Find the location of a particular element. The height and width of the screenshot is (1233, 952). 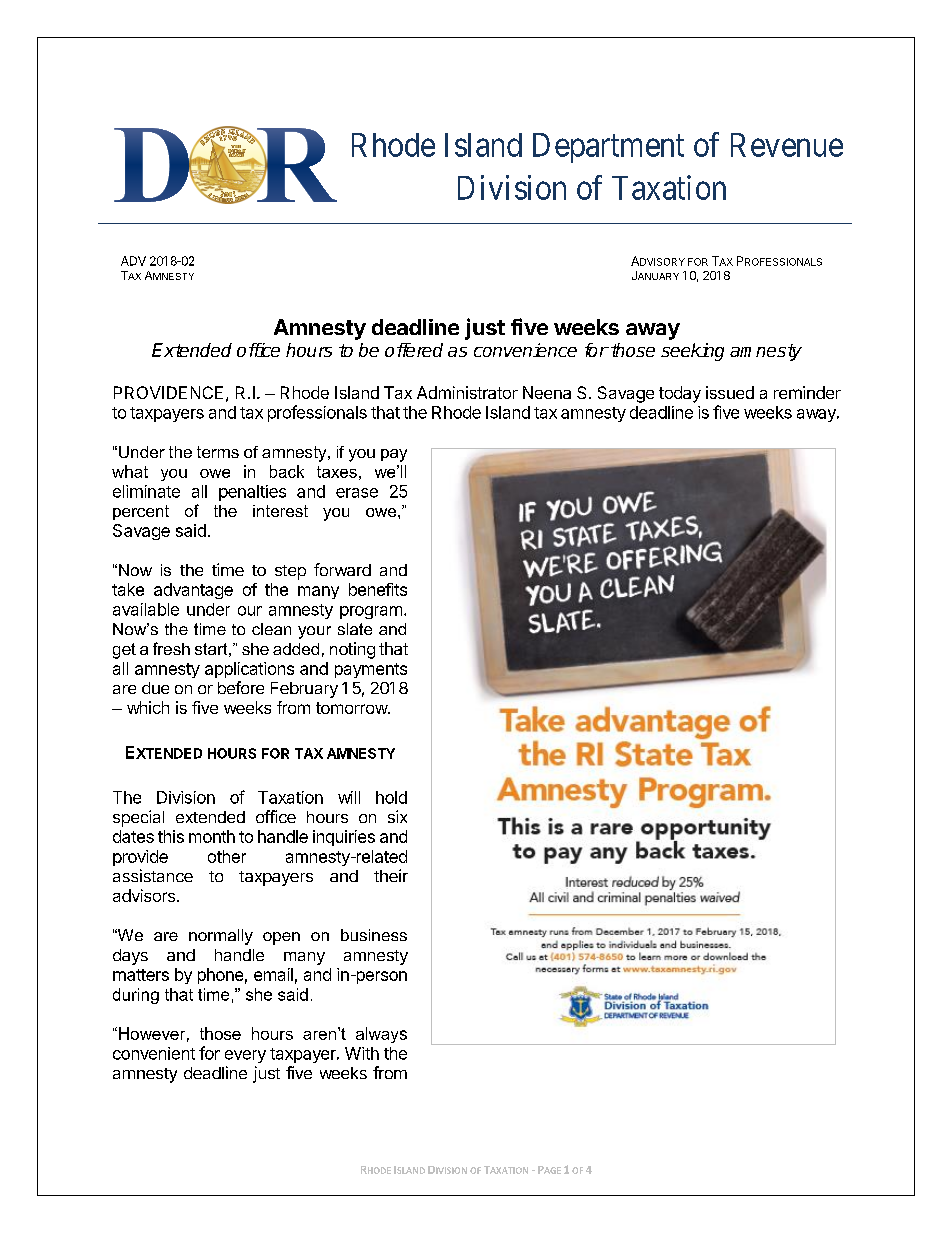

every is located at coordinates (245, 1056).
